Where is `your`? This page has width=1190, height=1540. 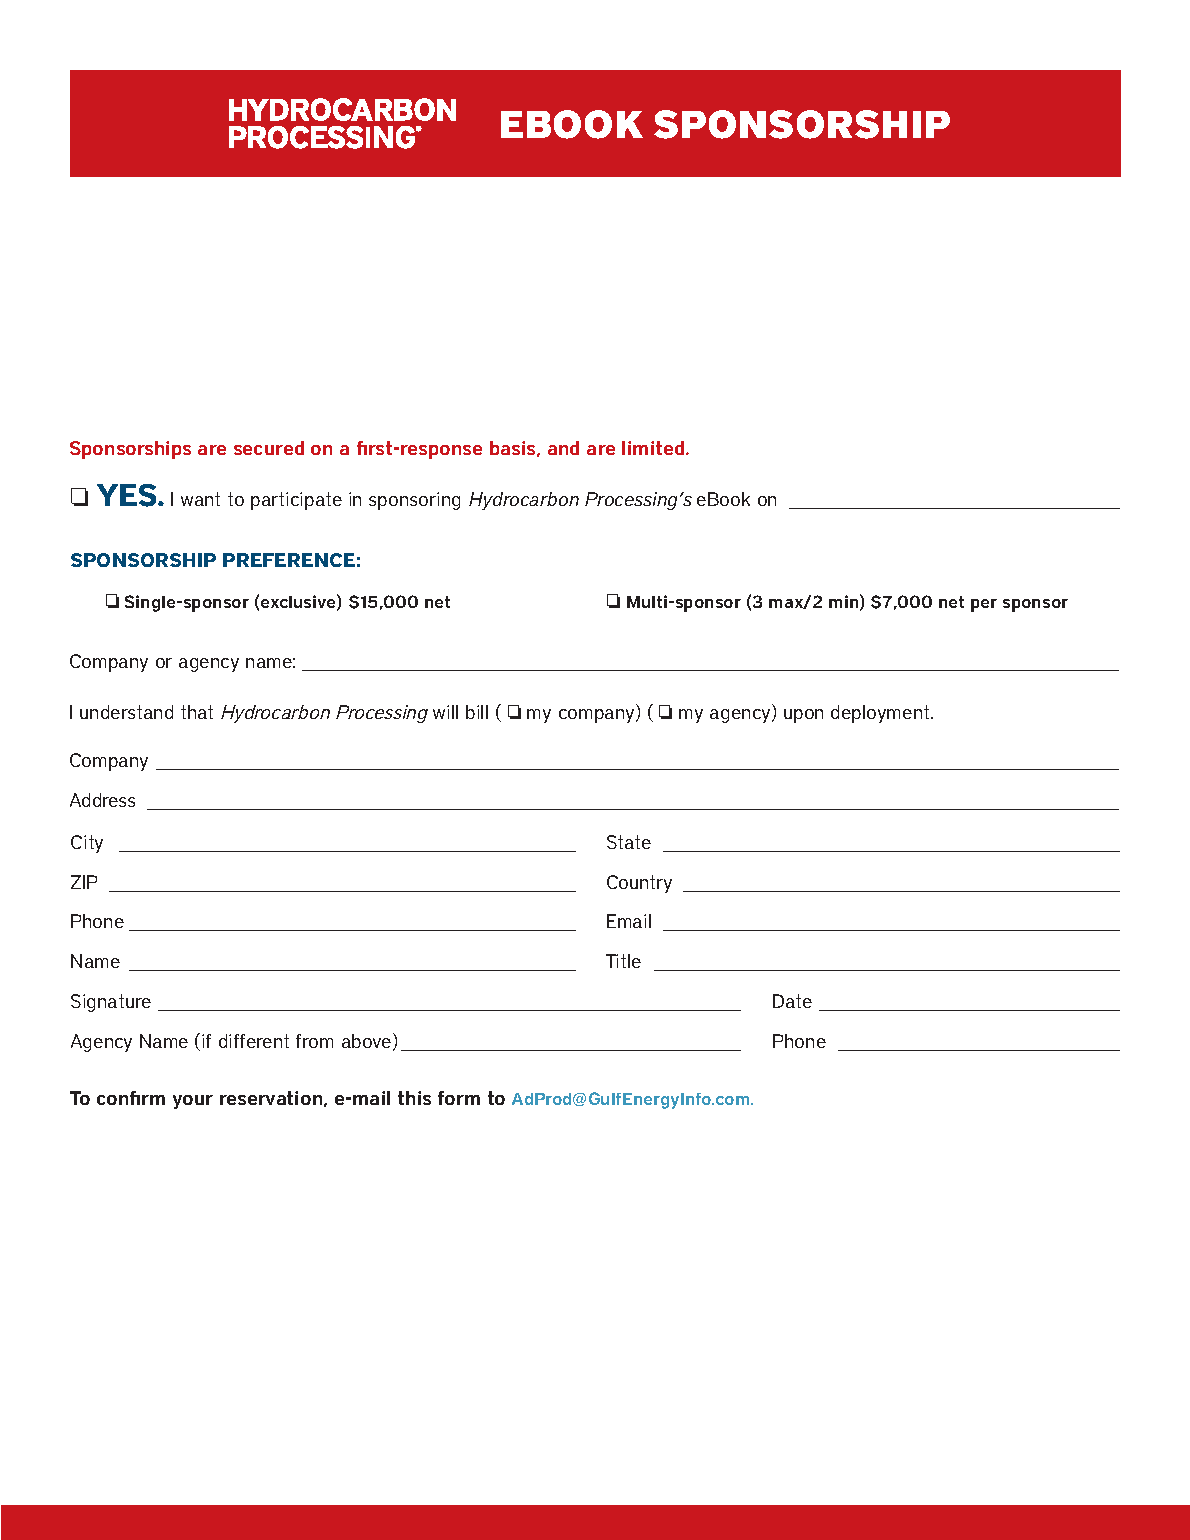
your is located at coordinates (193, 1102).
